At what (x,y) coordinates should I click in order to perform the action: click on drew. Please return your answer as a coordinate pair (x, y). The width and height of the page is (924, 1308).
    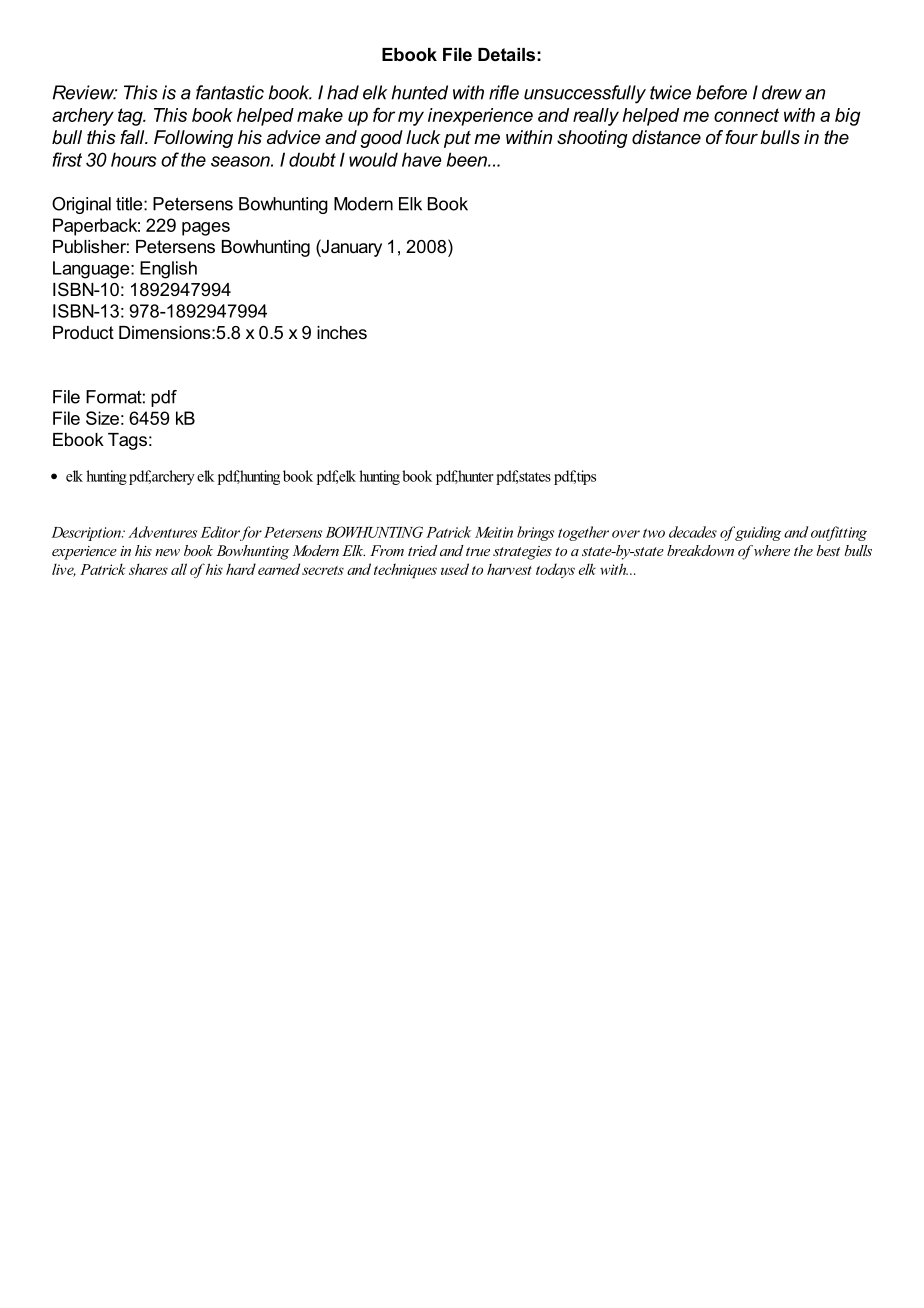
    Looking at the image, I should click on (782, 92).
